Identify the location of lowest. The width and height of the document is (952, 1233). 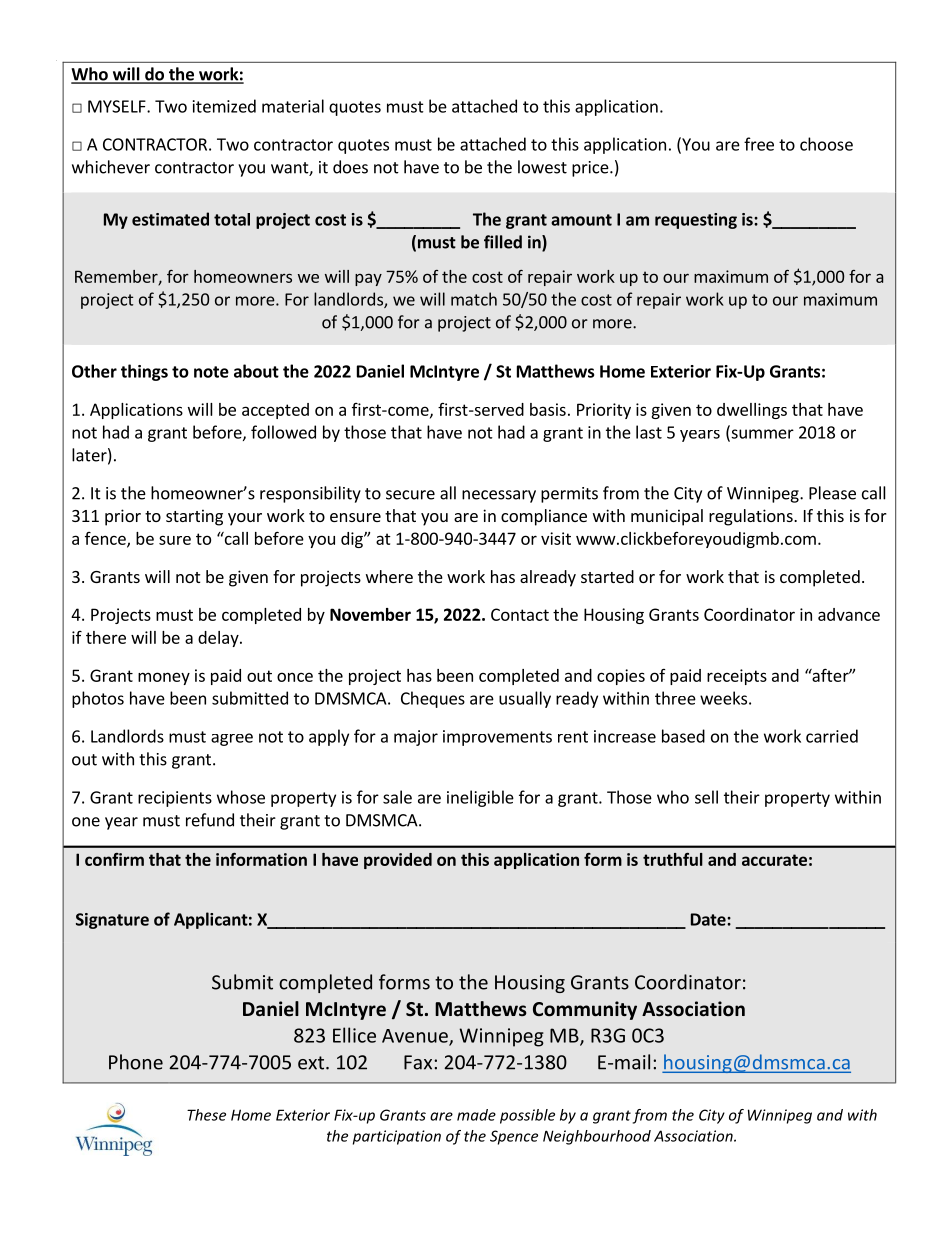
(542, 167).
